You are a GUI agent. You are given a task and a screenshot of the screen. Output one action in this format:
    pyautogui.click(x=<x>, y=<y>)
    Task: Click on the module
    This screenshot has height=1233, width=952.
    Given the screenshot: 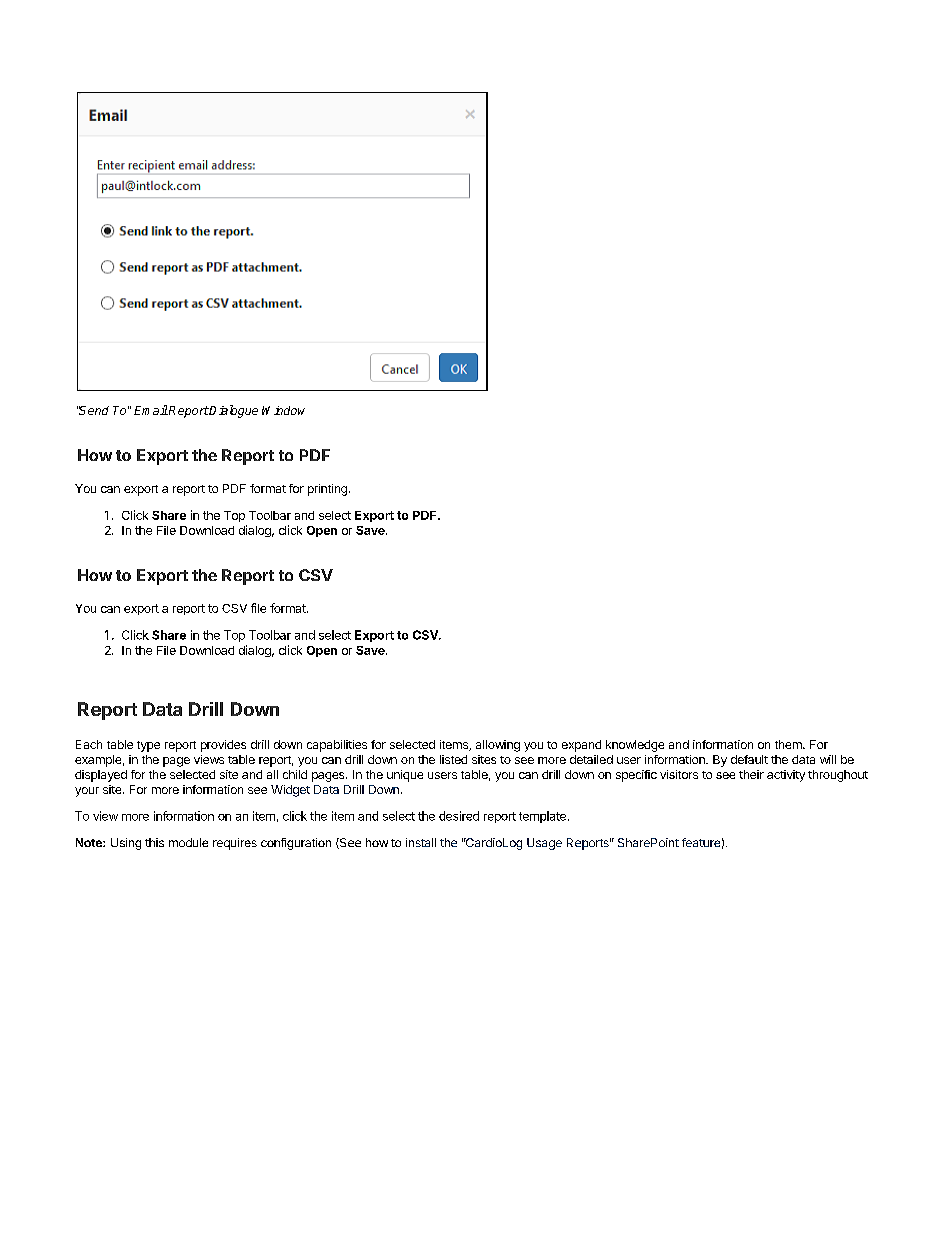 What is the action you would take?
    pyautogui.click(x=188, y=842)
